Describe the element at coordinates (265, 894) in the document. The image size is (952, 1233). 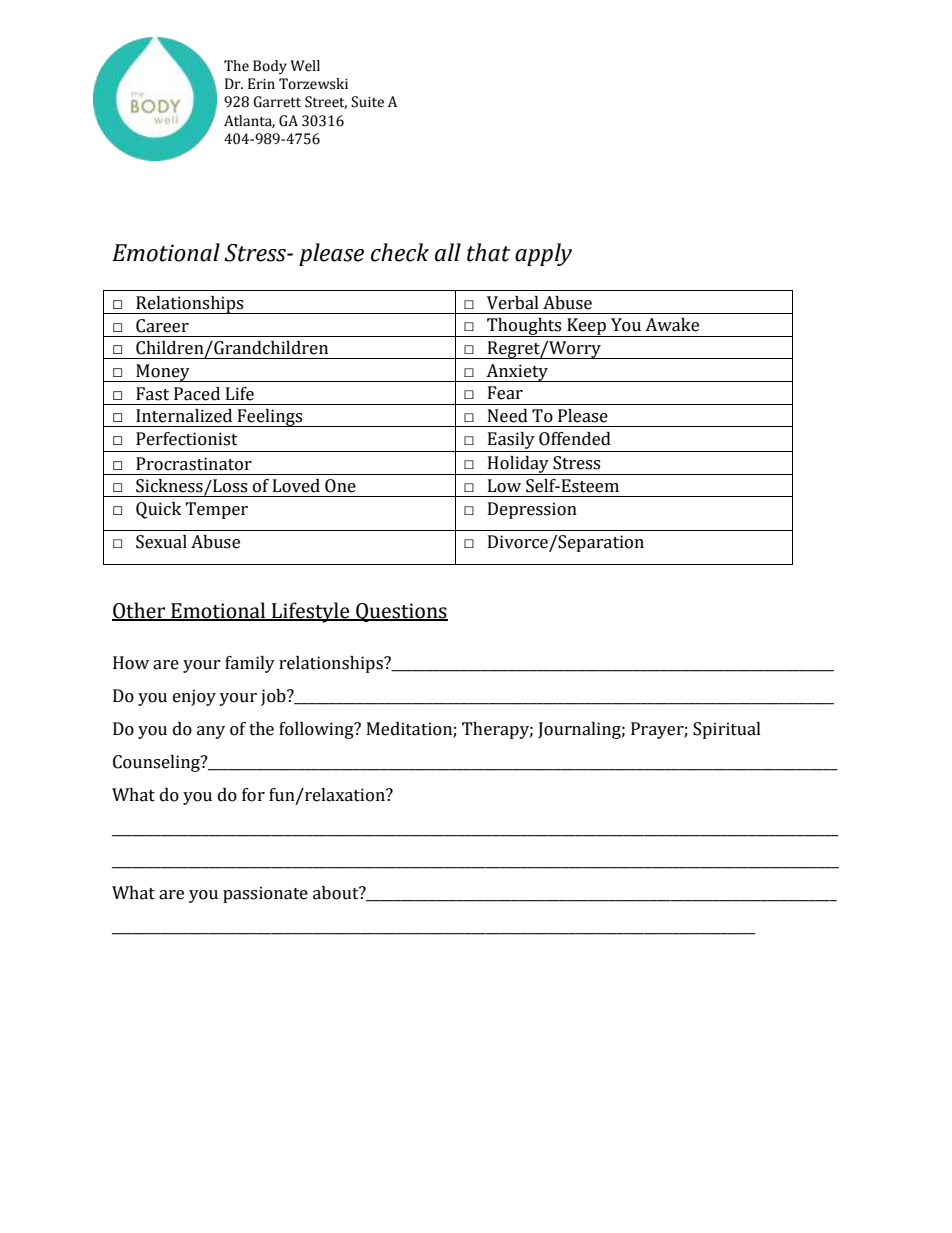
I see `passionate` at that location.
